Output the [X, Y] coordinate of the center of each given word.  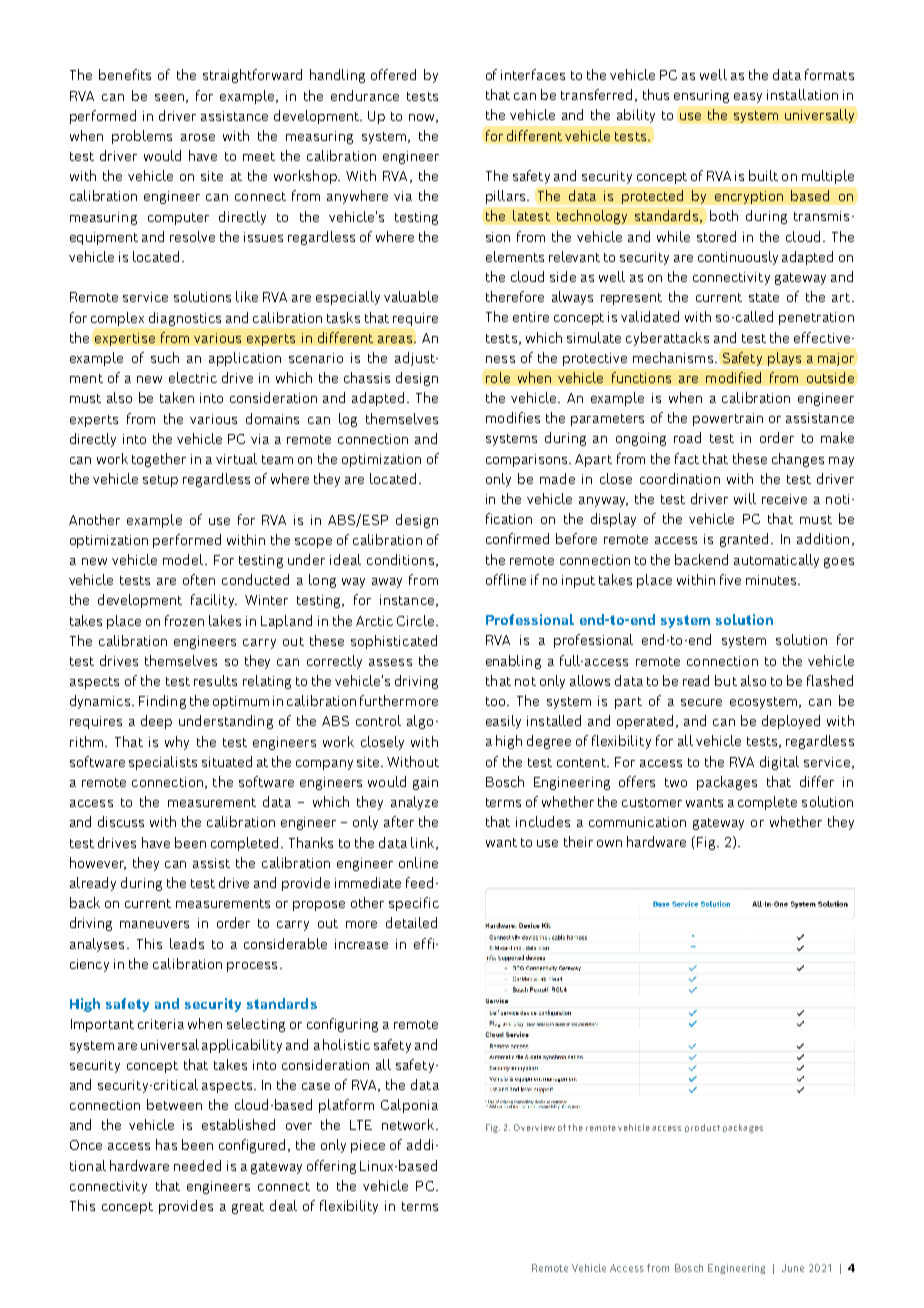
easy [748, 98]
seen [169, 97]
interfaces [533, 74]
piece [368, 1146]
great [248, 1208]
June [793, 1268]
